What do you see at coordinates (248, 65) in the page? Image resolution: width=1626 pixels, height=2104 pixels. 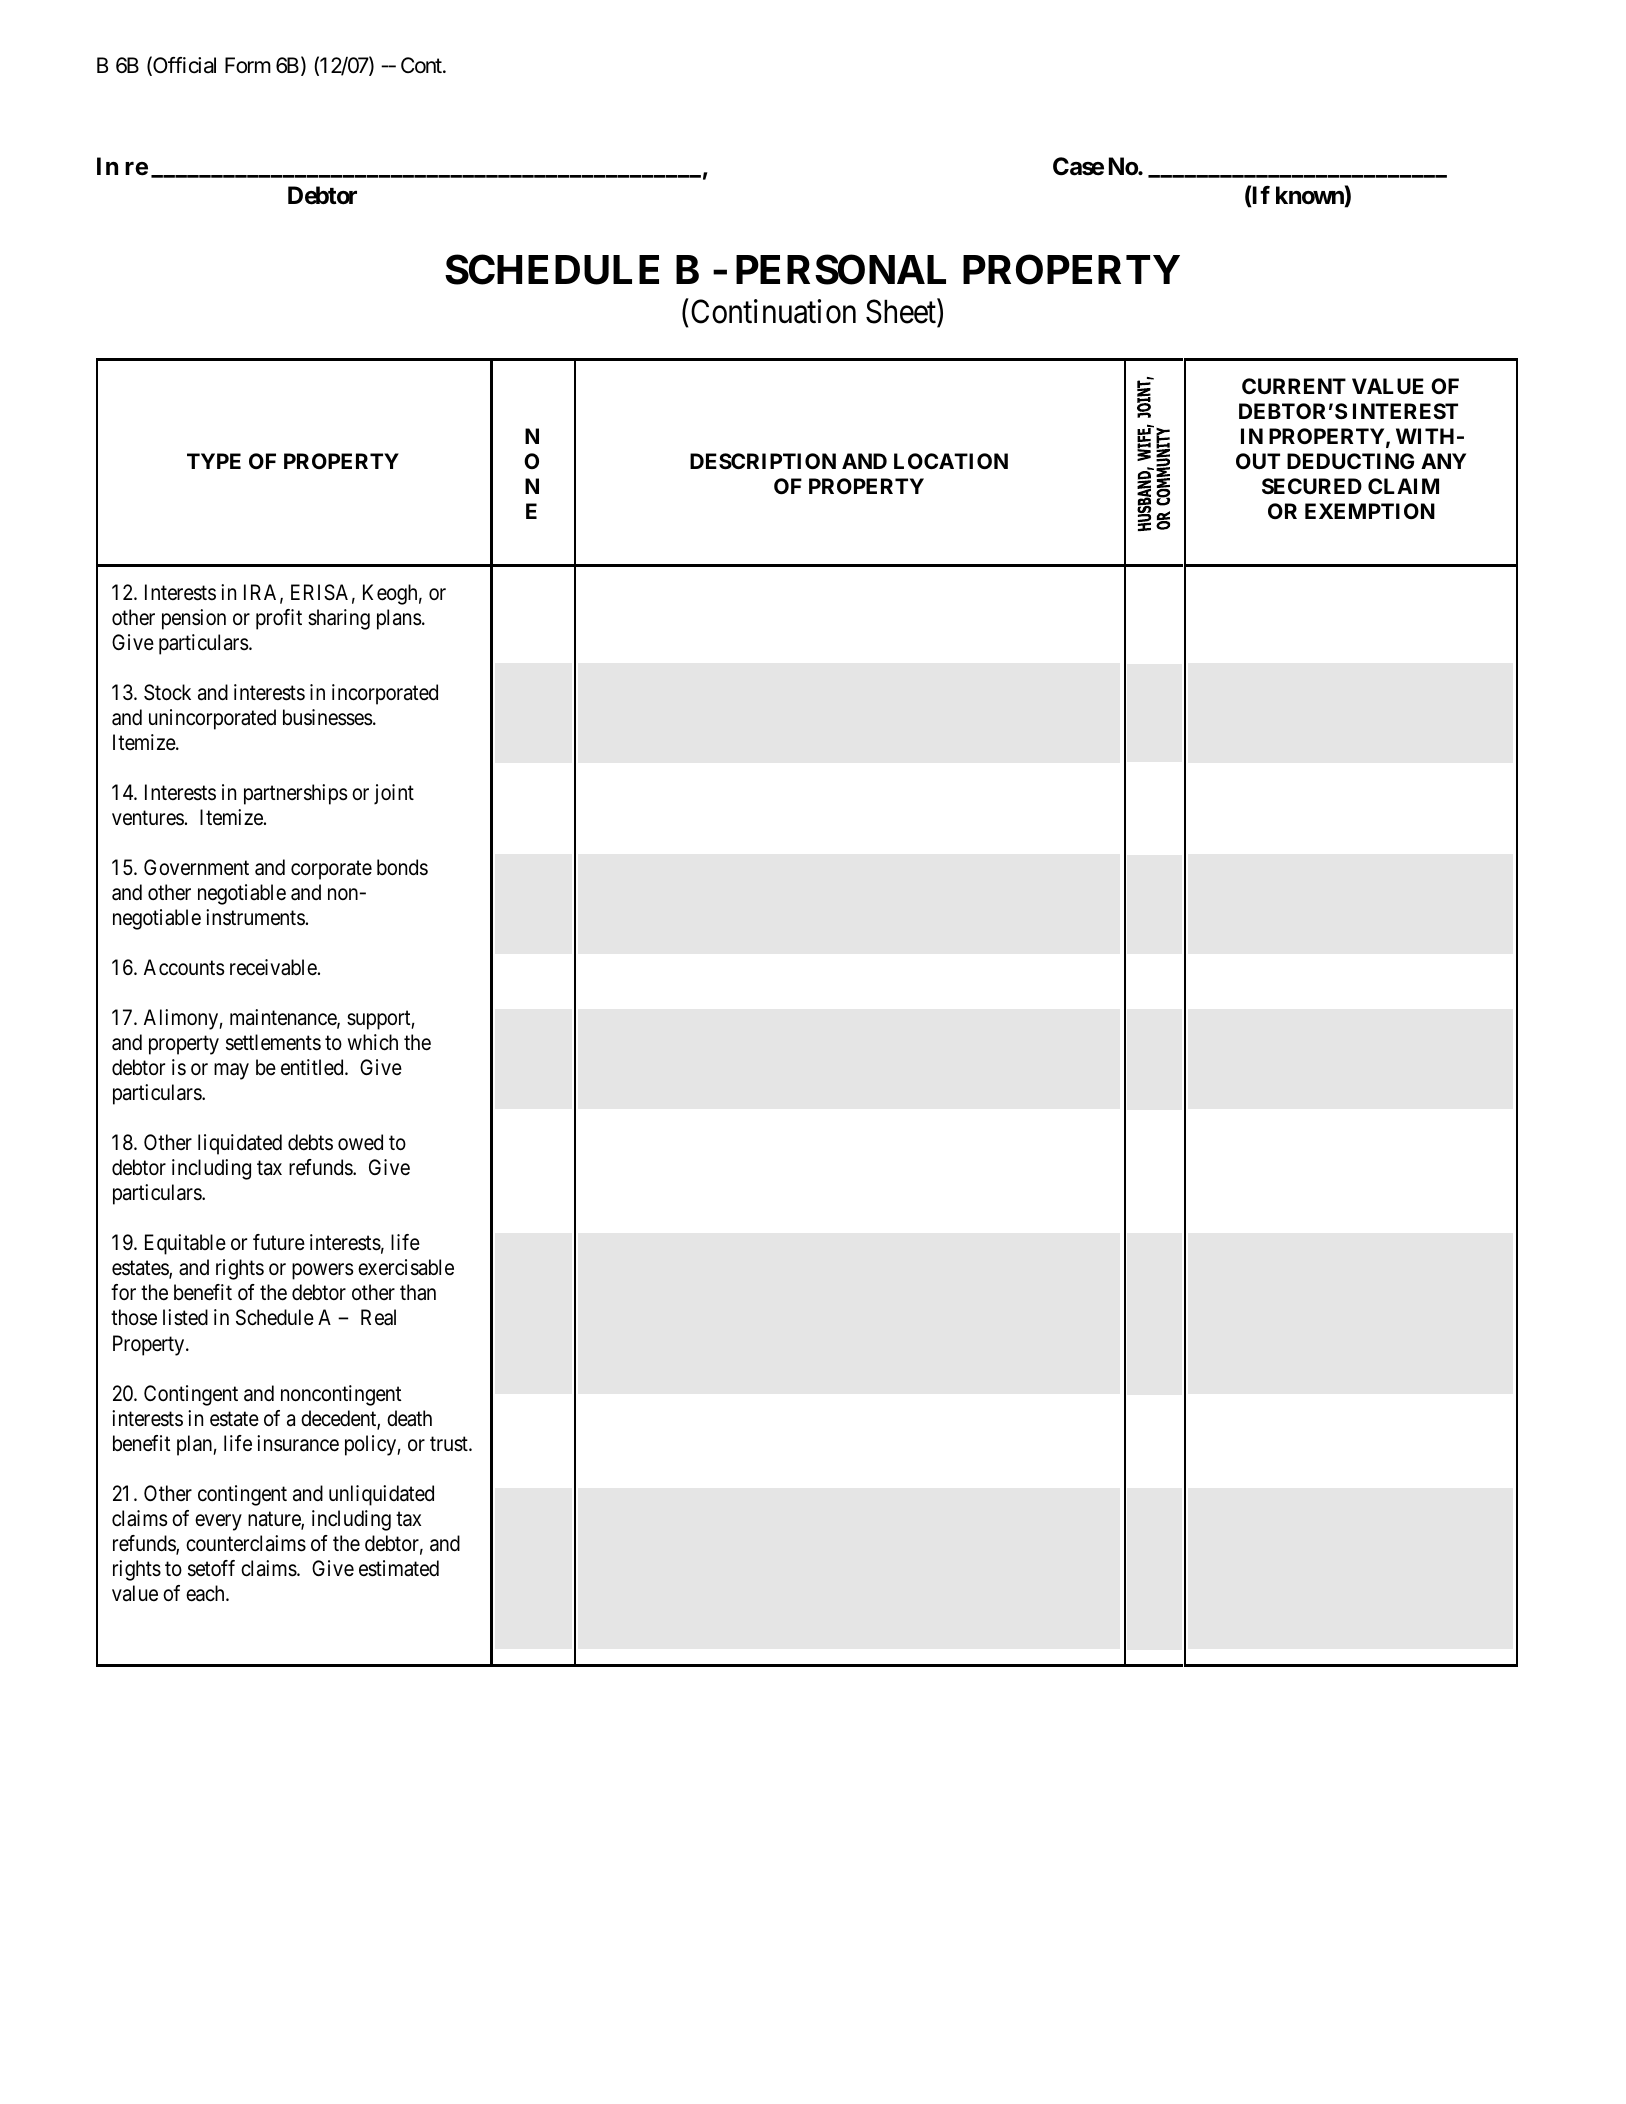 I see `Form` at bounding box center [248, 65].
